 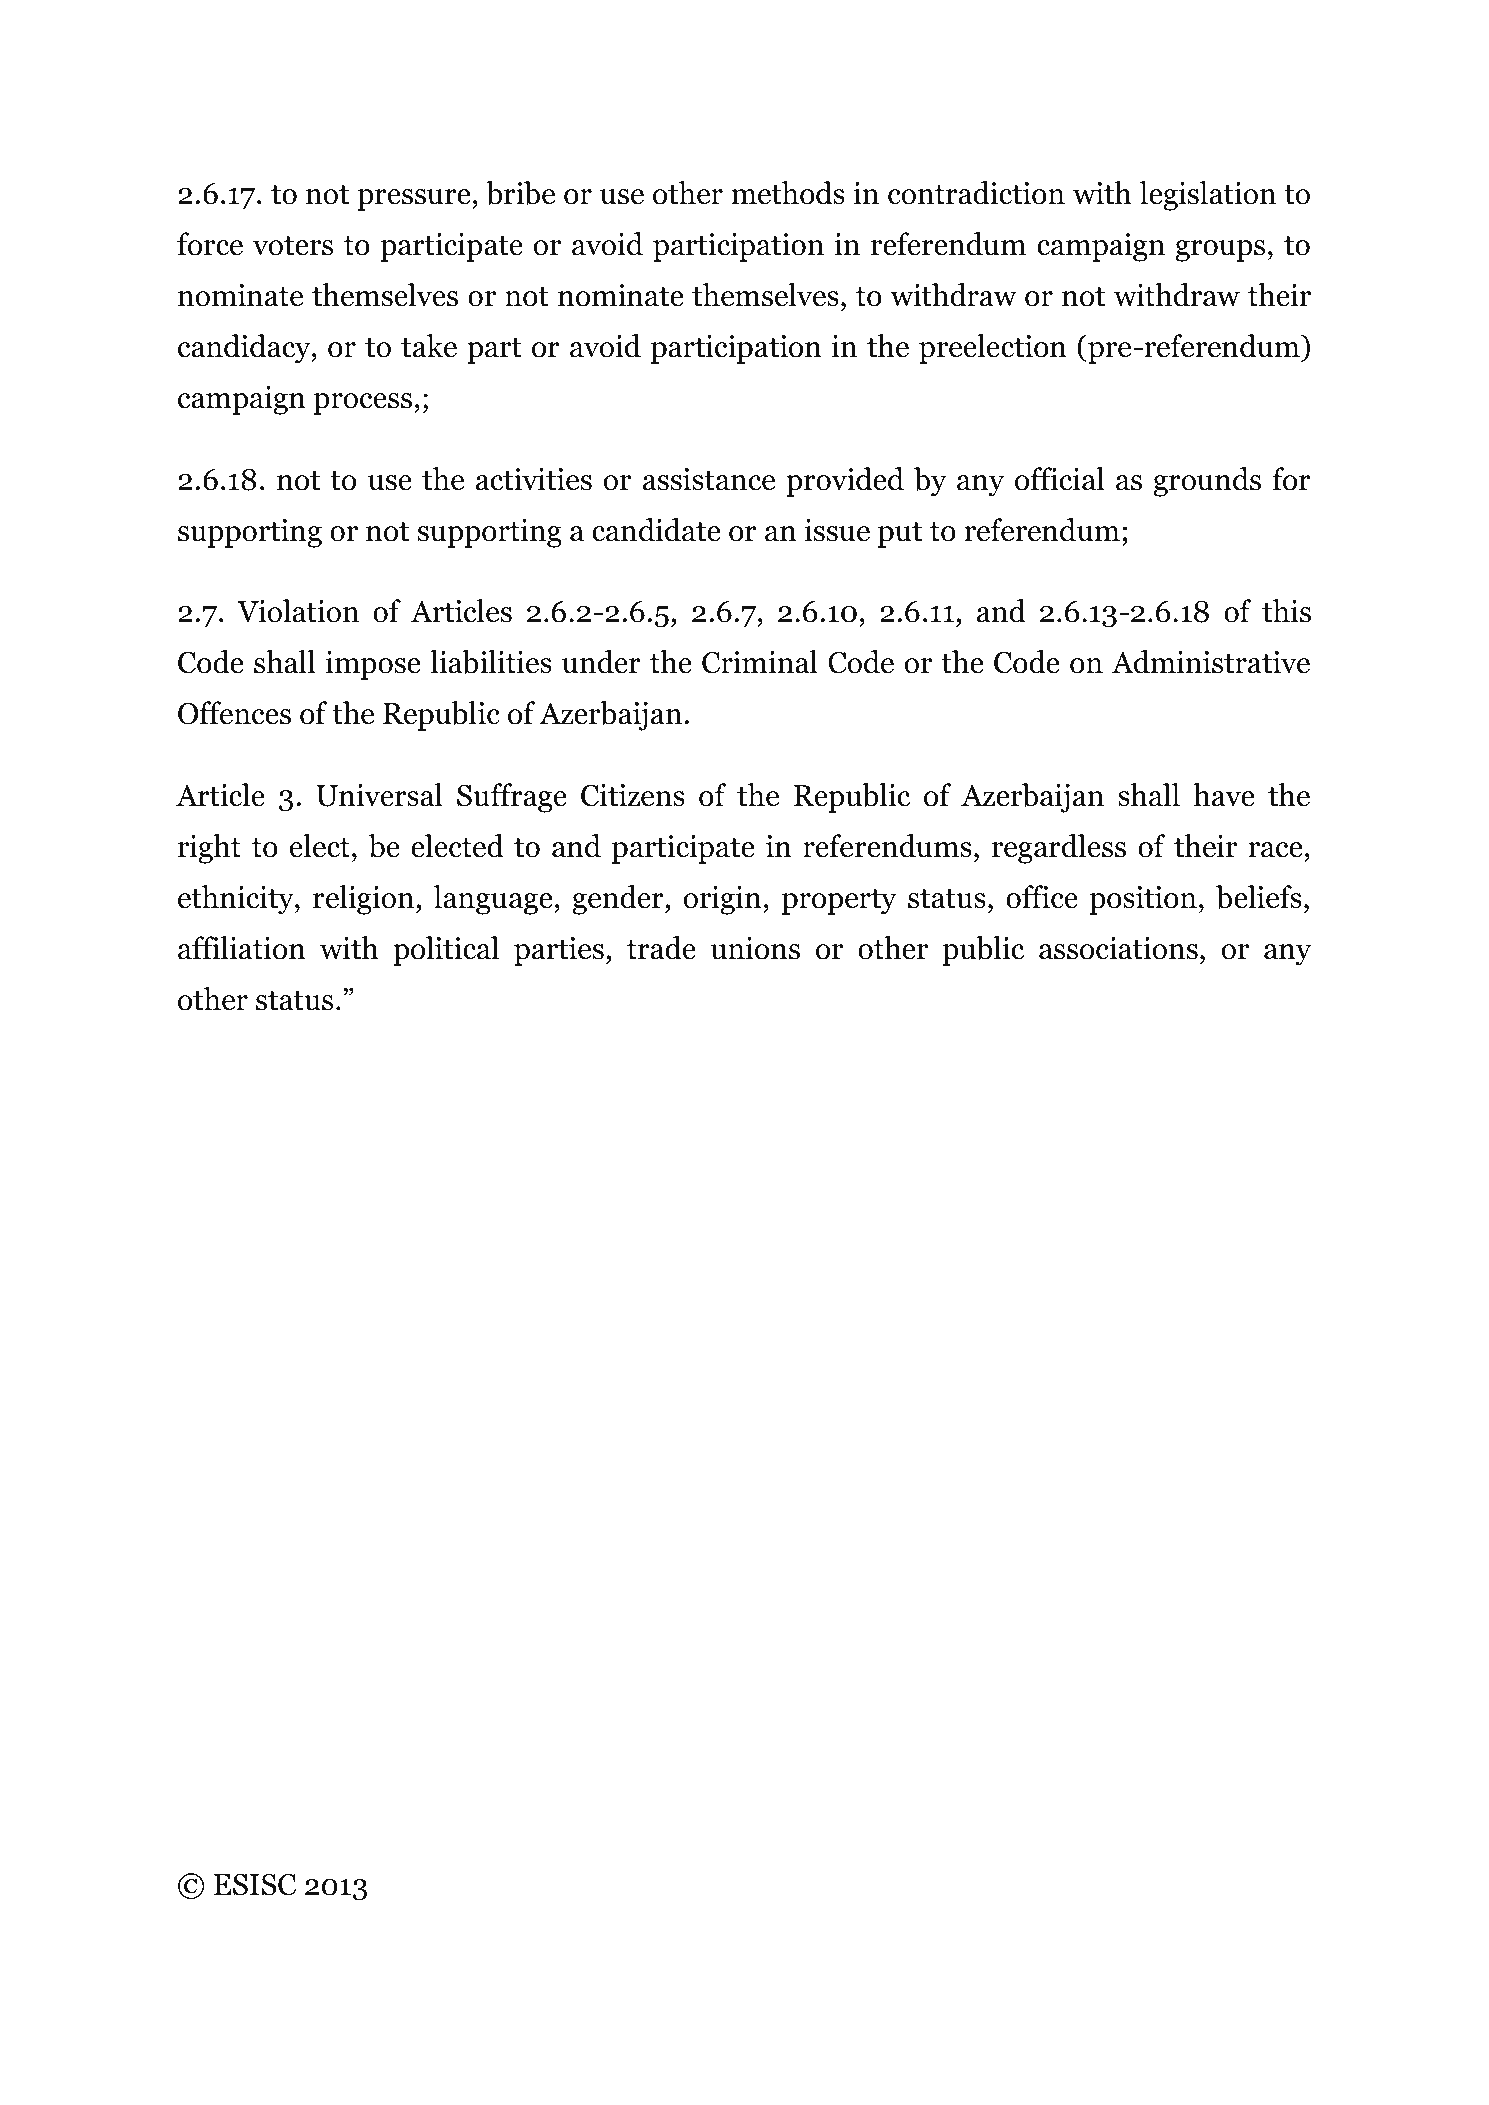 What do you see at coordinates (415, 200) in the page?
I see `pressure` at bounding box center [415, 200].
